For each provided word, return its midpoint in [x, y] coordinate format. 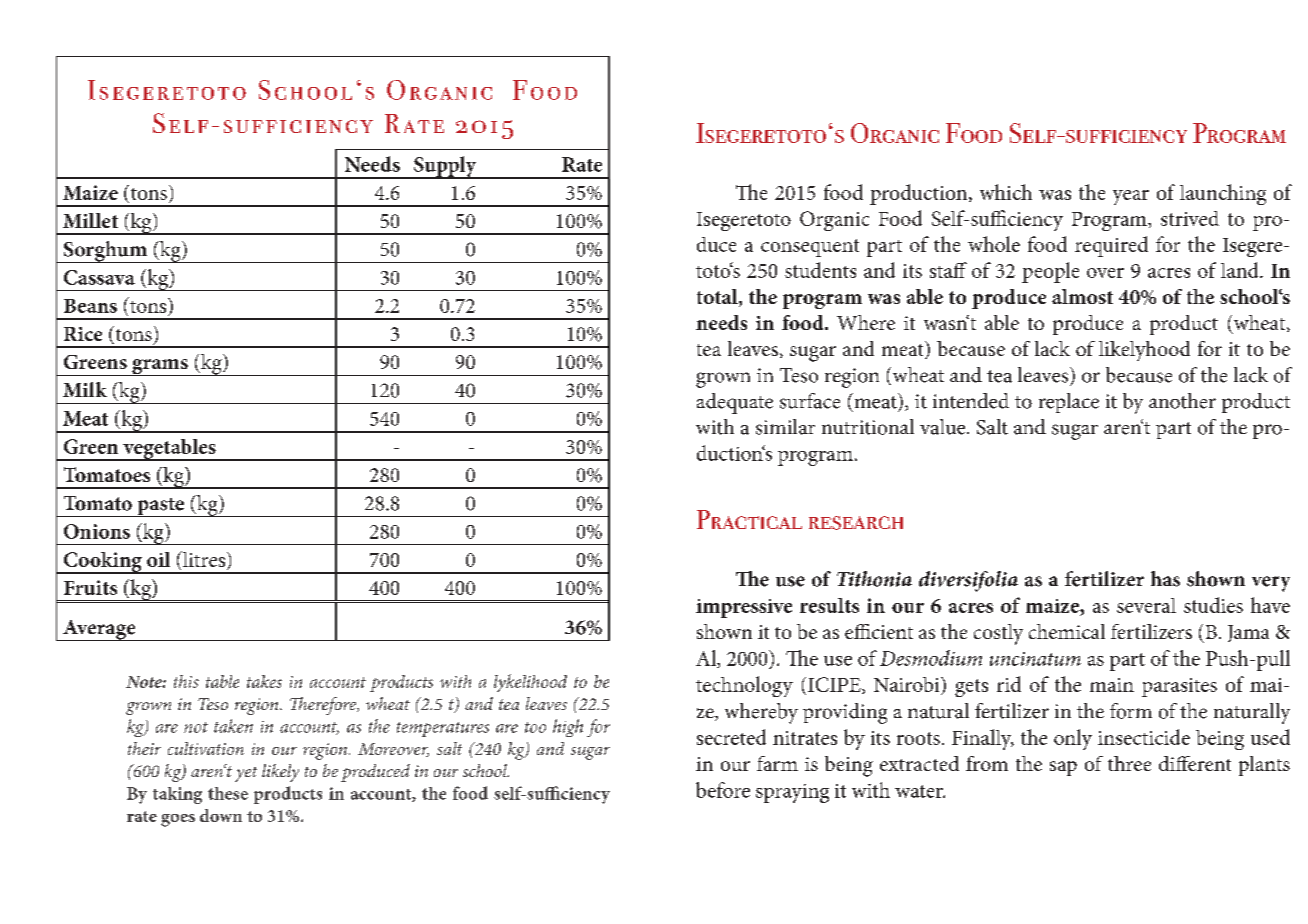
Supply [445, 167]
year [1131, 197]
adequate [735, 403]
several [1146, 605]
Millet [90, 220]
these [228, 793]
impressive [744, 608]
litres [203, 559]
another [1182, 401]
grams [160, 367]
